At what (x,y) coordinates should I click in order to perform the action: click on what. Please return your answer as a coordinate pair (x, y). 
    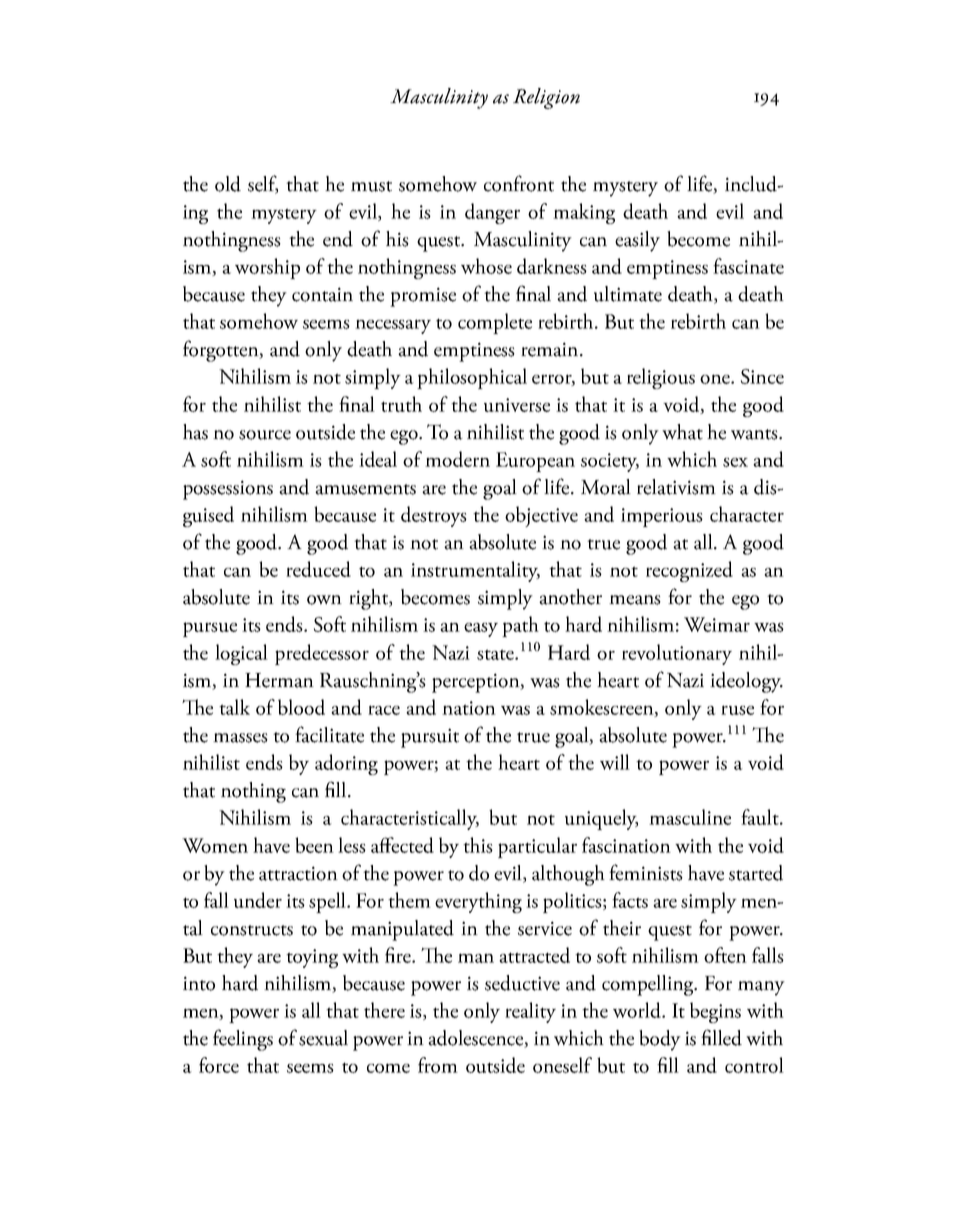
    Looking at the image, I should click on (682, 432).
